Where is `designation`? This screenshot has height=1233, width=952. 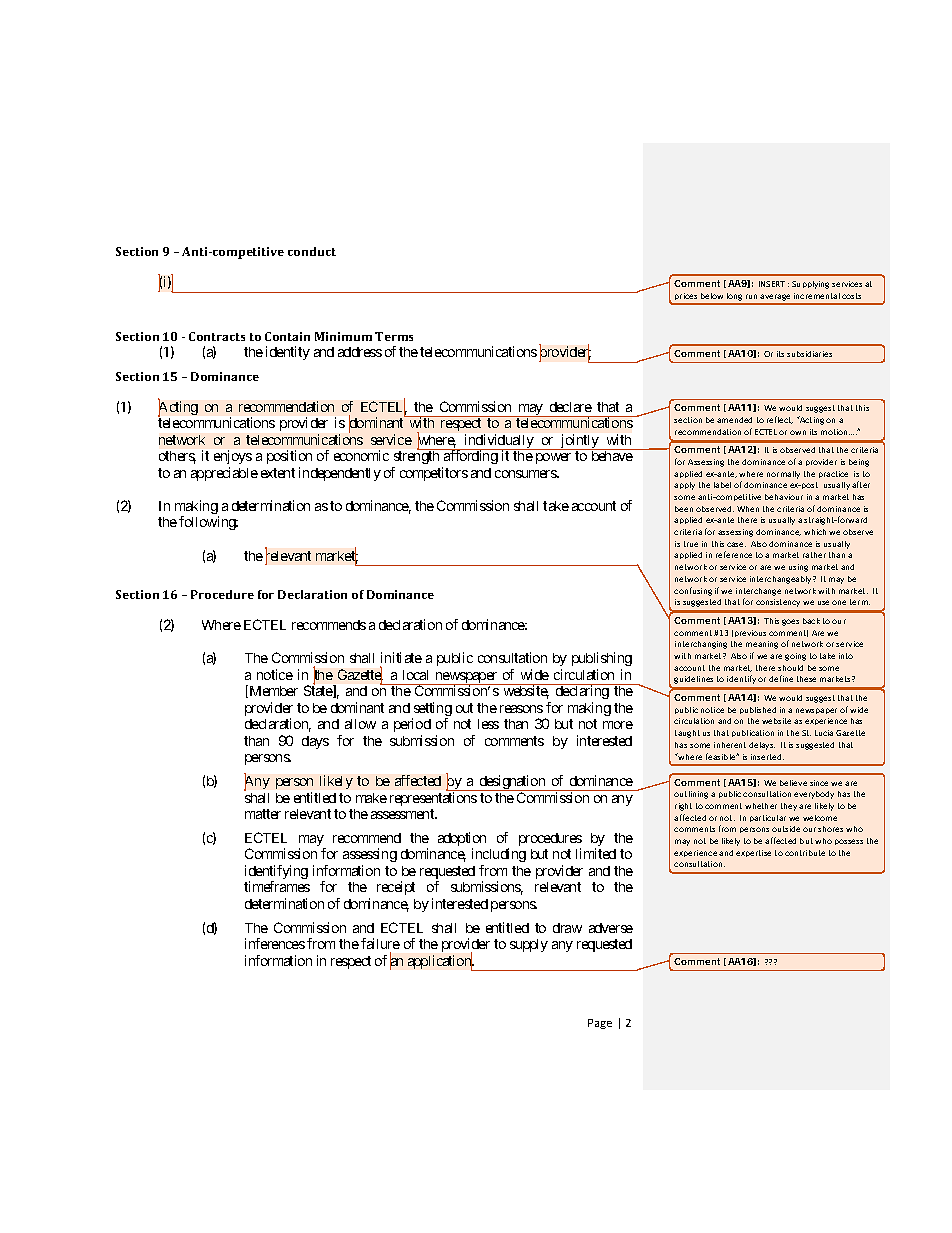 designation is located at coordinates (512, 783).
